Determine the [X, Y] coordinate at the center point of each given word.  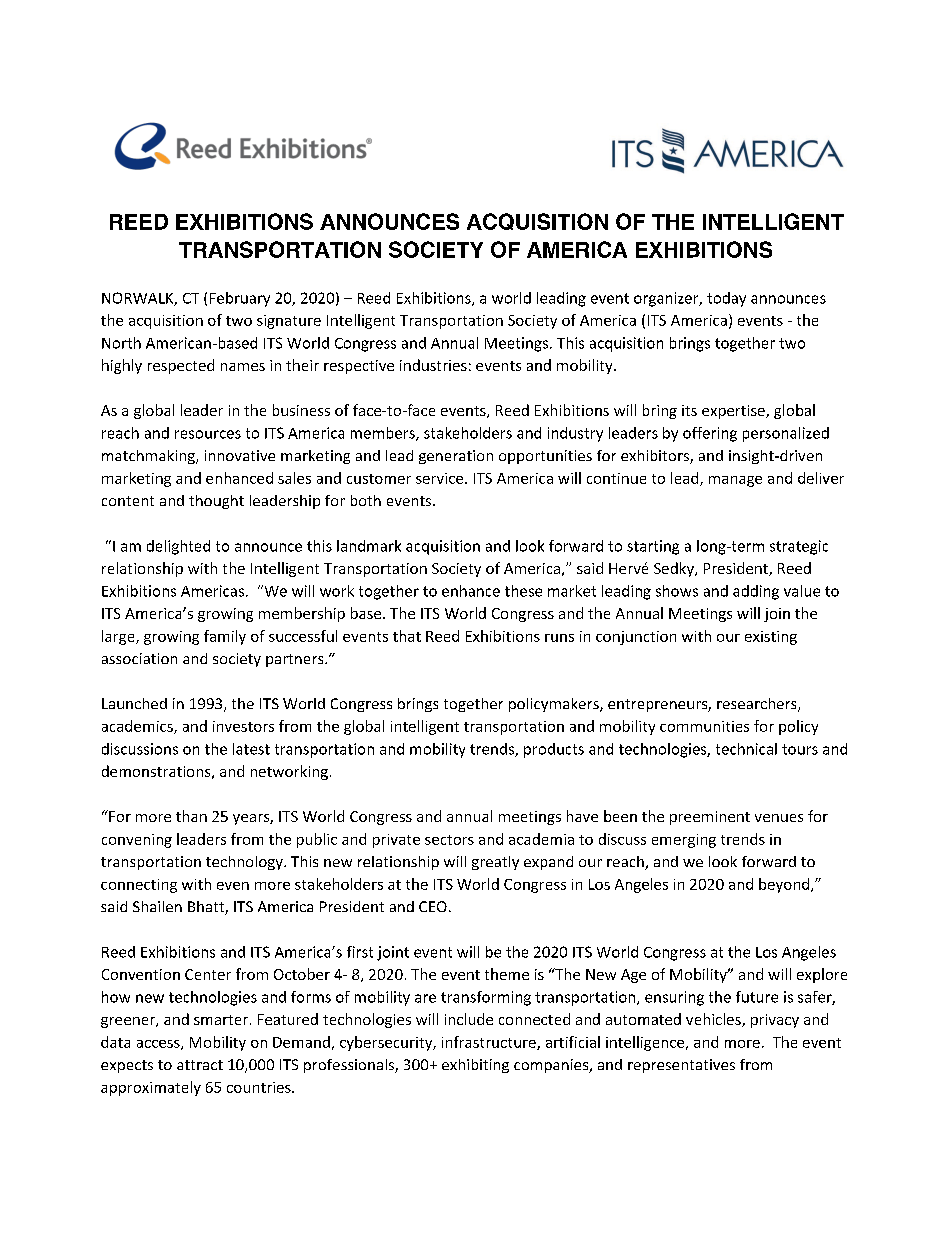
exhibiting [475, 1066]
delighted [178, 547]
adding [756, 592]
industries [433, 365]
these [523, 591]
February [240, 299]
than [191, 816]
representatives [681, 1066]
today [726, 299]
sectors [449, 840]
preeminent [710, 818]
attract [200, 1065]
